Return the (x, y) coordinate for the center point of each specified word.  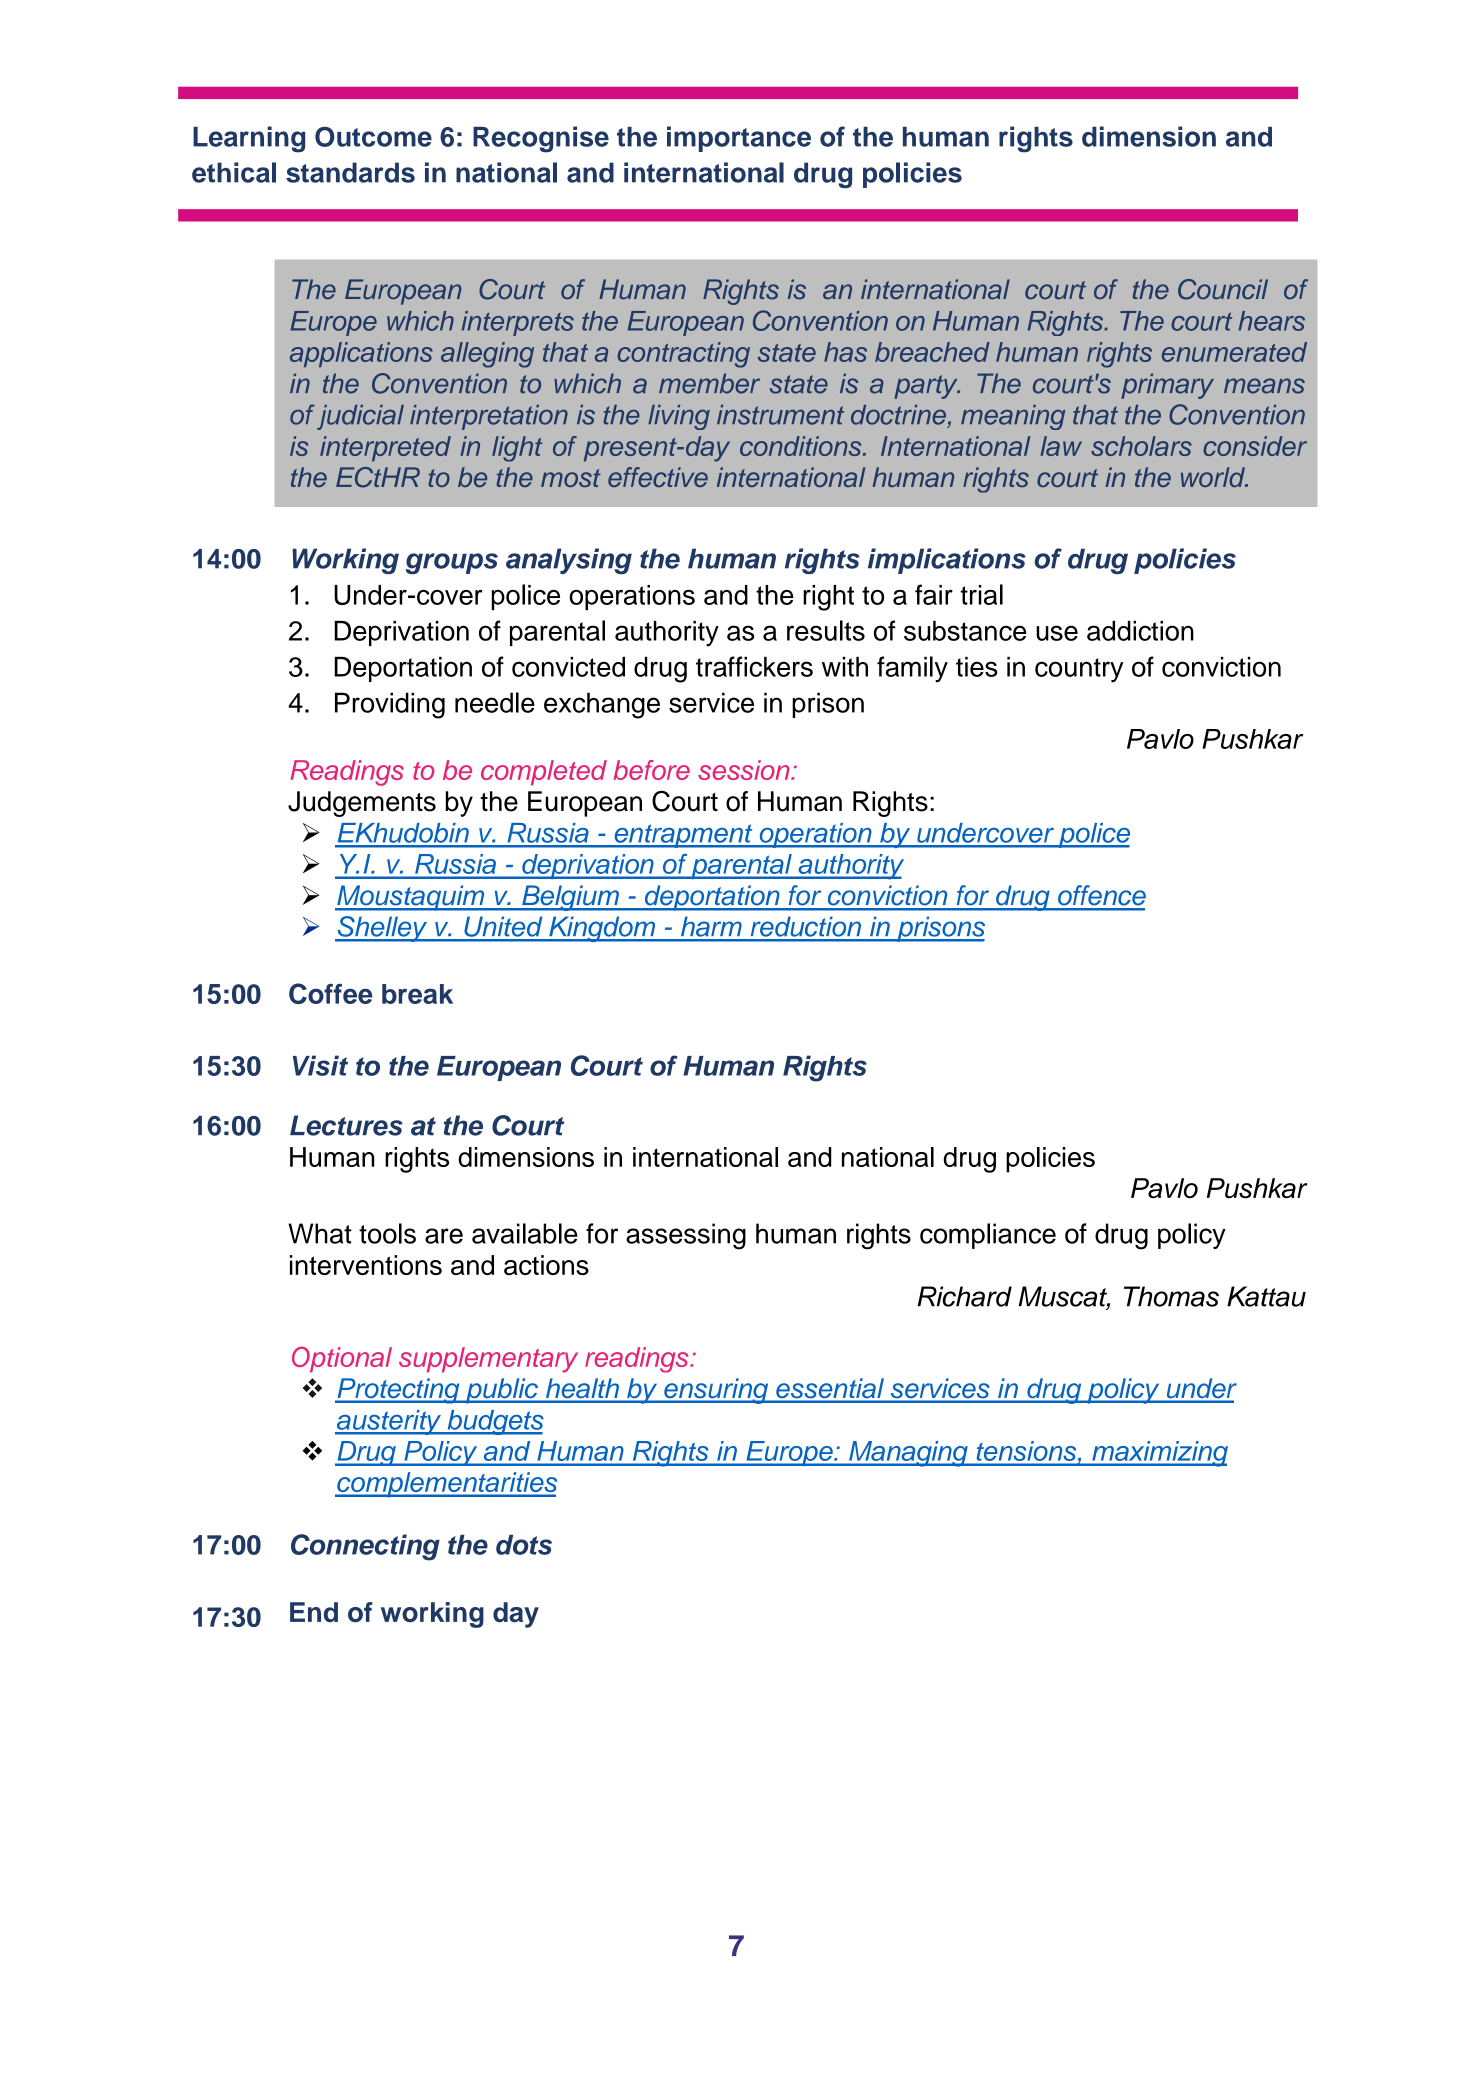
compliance (988, 1236)
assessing (686, 1236)
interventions (366, 1265)
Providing (390, 705)
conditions (802, 446)
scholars (1141, 446)
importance (739, 139)
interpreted (385, 449)
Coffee (330, 993)
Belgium (570, 898)
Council (1223, 289)
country (1079, 670)
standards (350, 172)
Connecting (365, 1547)
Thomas (1171, 1296)
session (745, 770)
